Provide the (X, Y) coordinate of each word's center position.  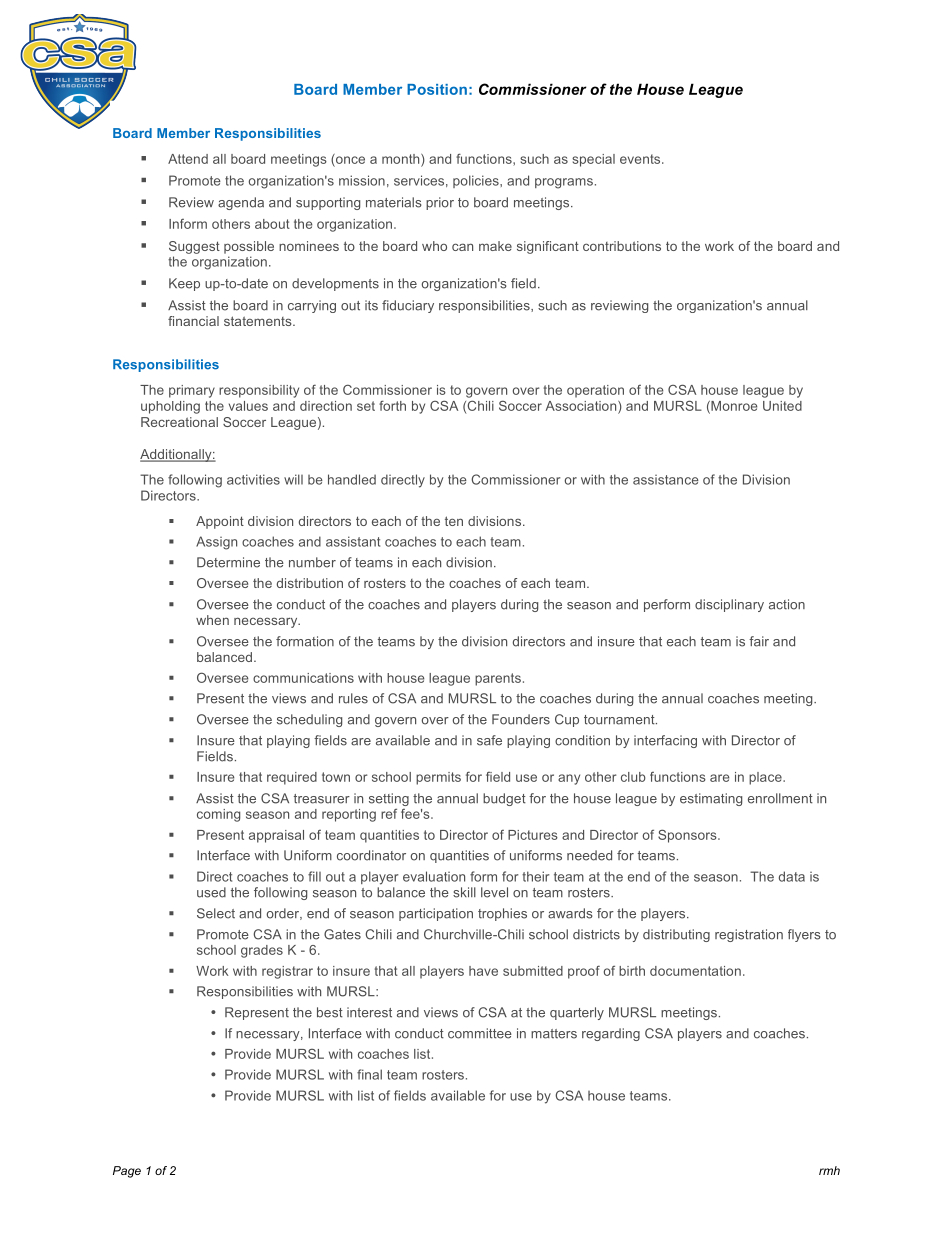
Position (437, 89)
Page (127, 1172)
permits (438, 778)
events (641, 159)
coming (218, 815)
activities (253, 479)
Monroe (733, 407)
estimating (711, 799)
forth (392, 405)
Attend (188, 159)
